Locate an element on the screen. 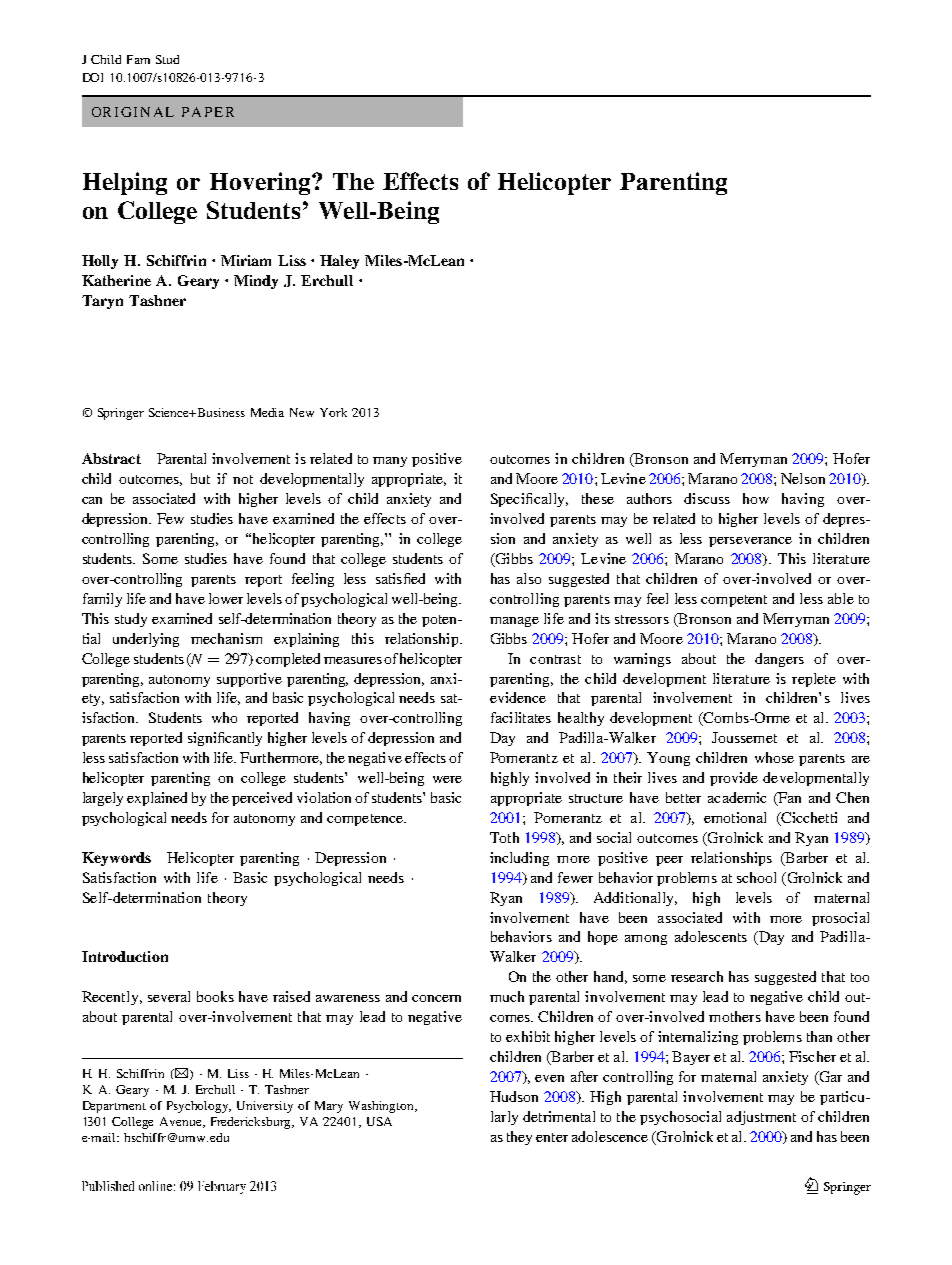 This screenshot has width=952, height=1265. lower is located at coordinates (226, 598).
